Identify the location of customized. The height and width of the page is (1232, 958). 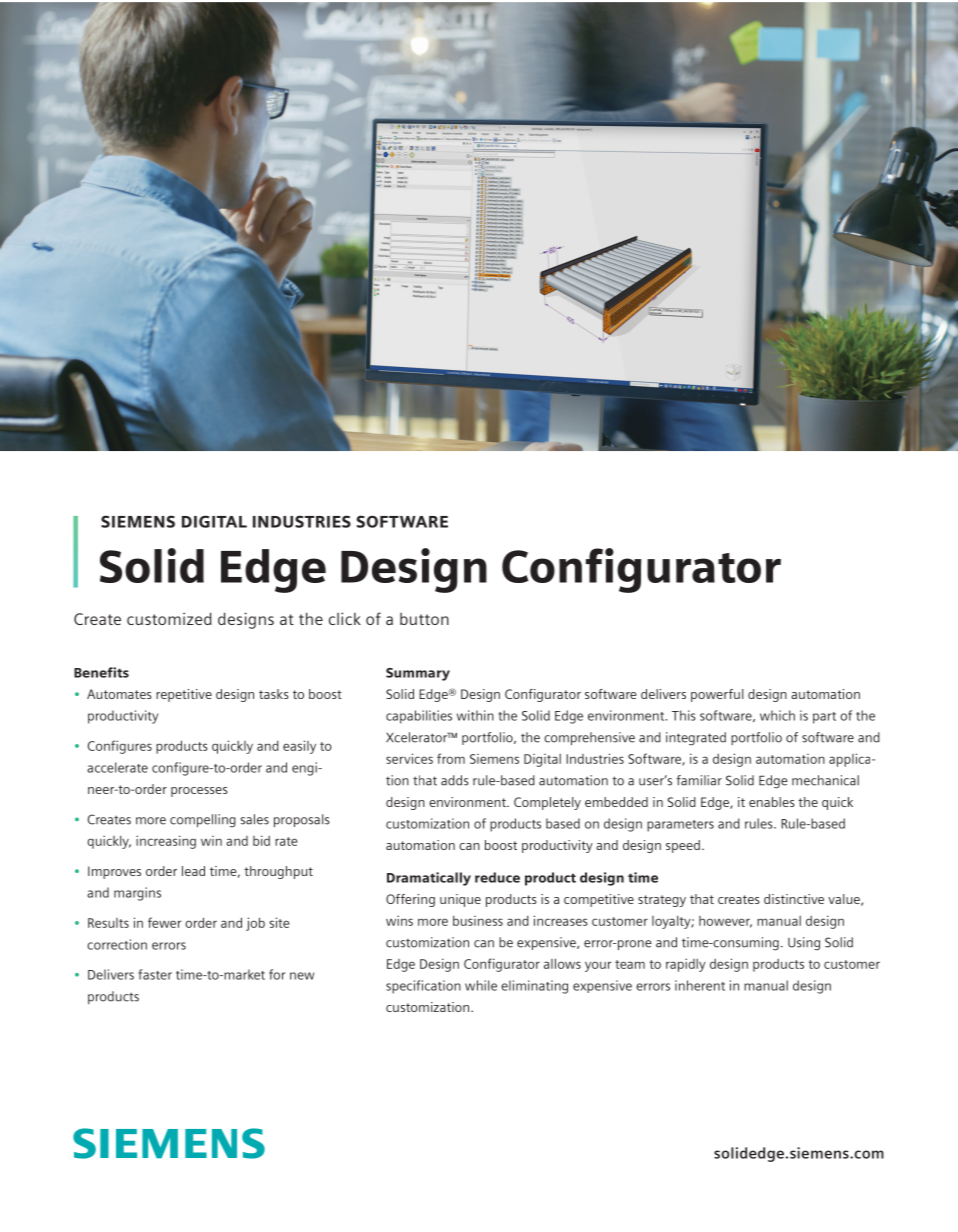
(169, 618).
